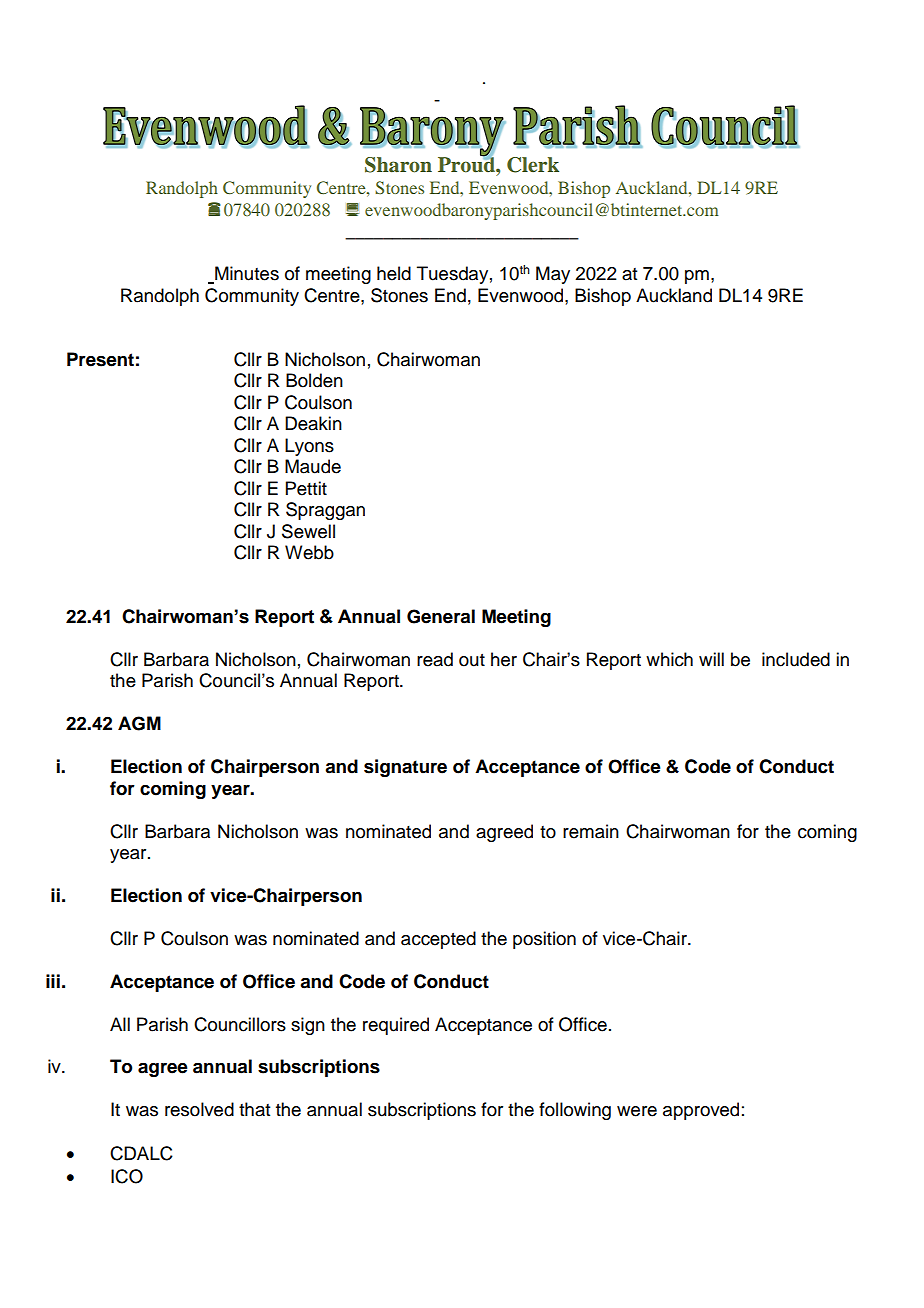 The height and width of the image is (1308, 924). I want to click on read, so click(435, 659).
